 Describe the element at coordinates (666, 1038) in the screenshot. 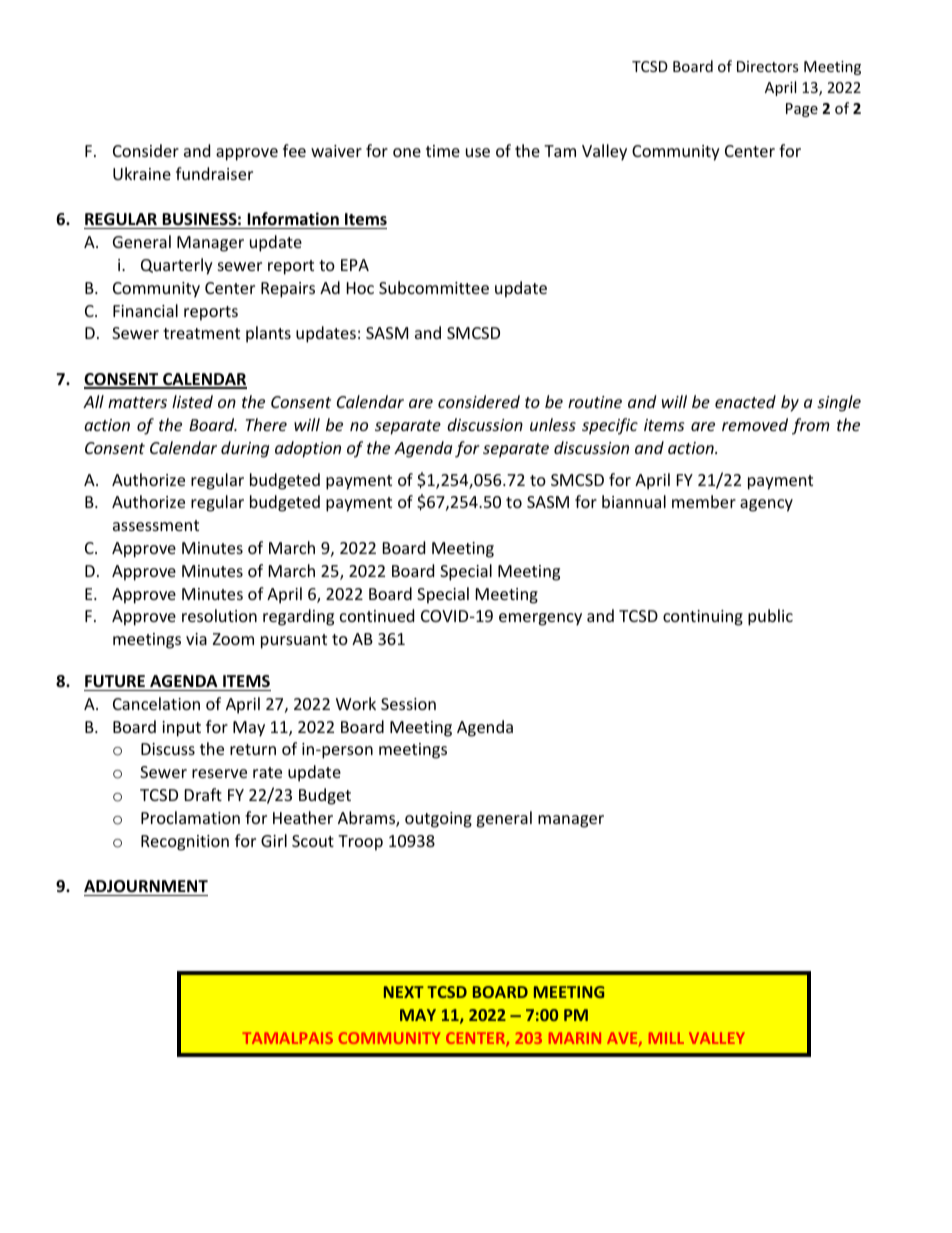

I see `MILL` at that location.
